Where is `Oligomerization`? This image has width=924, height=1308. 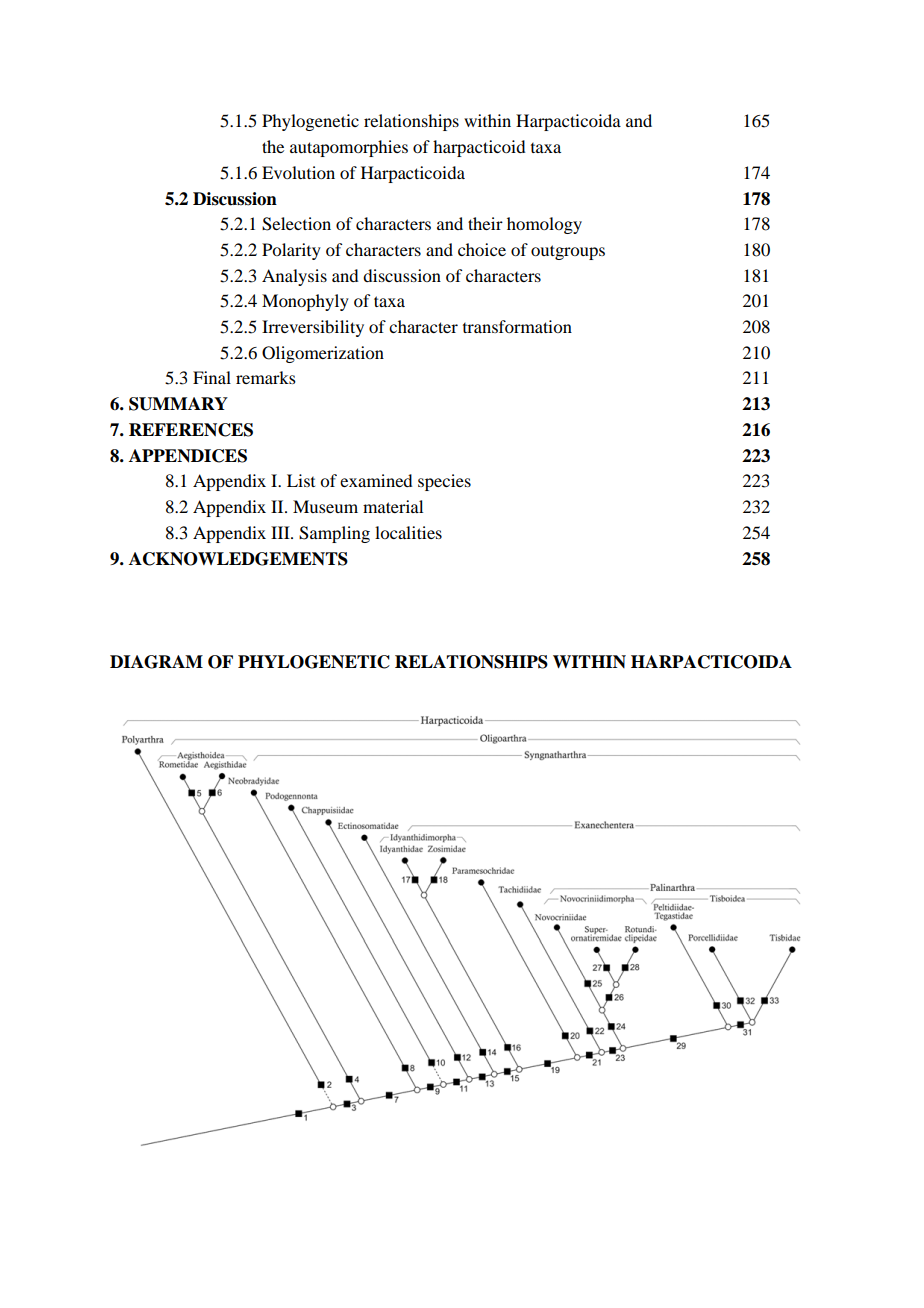 Oligomerization is located at coordinates (323, 354).
